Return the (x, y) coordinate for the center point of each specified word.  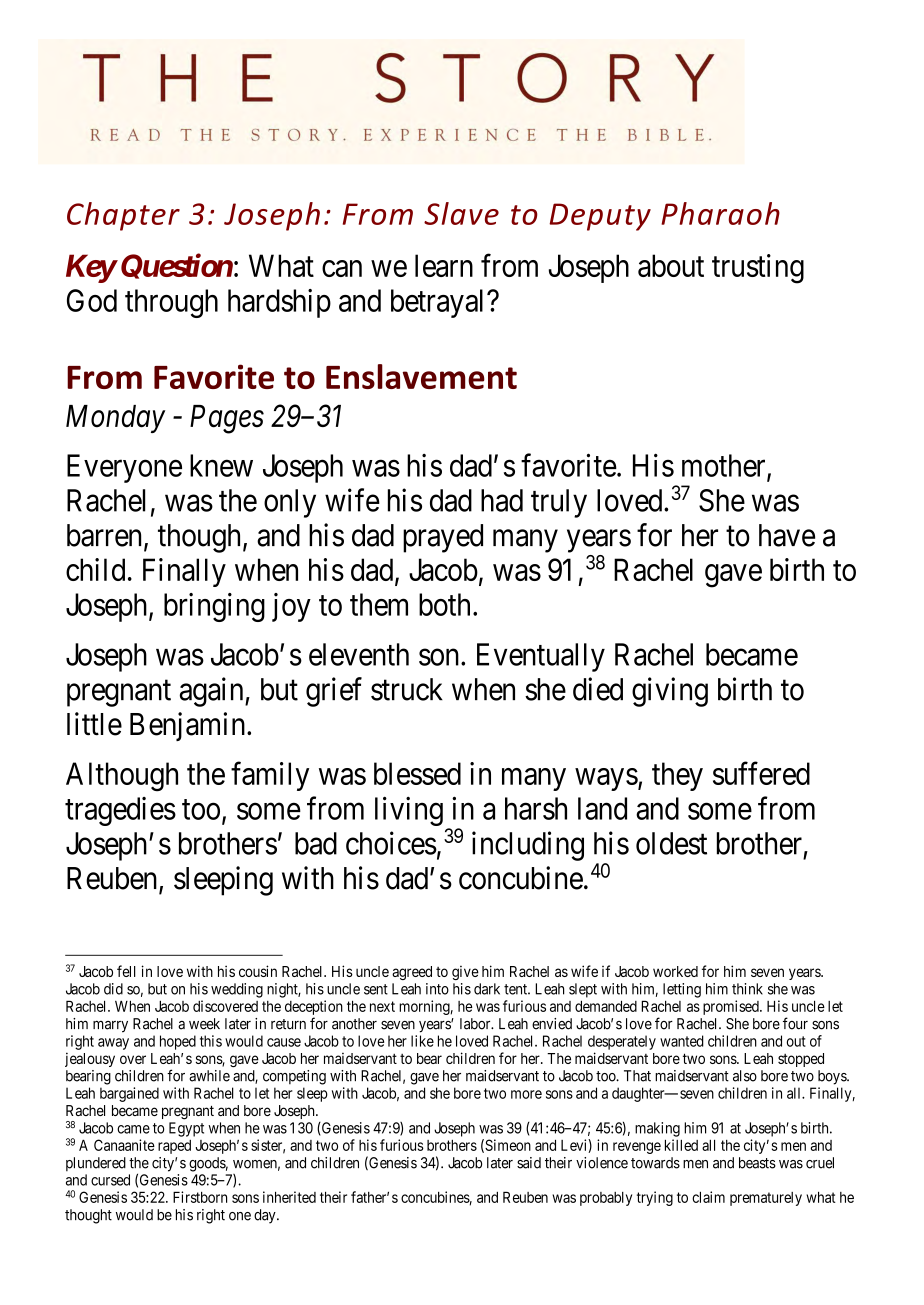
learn (444, 265)
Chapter (123, 216)
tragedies (120, 811)
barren (106, 536)
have (787, 535)
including (528, 846)
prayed (443, 538)
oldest (671, 843)
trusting (758, 269)
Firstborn (200, 1197)
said (529, 1163)
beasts (757, 1163)
